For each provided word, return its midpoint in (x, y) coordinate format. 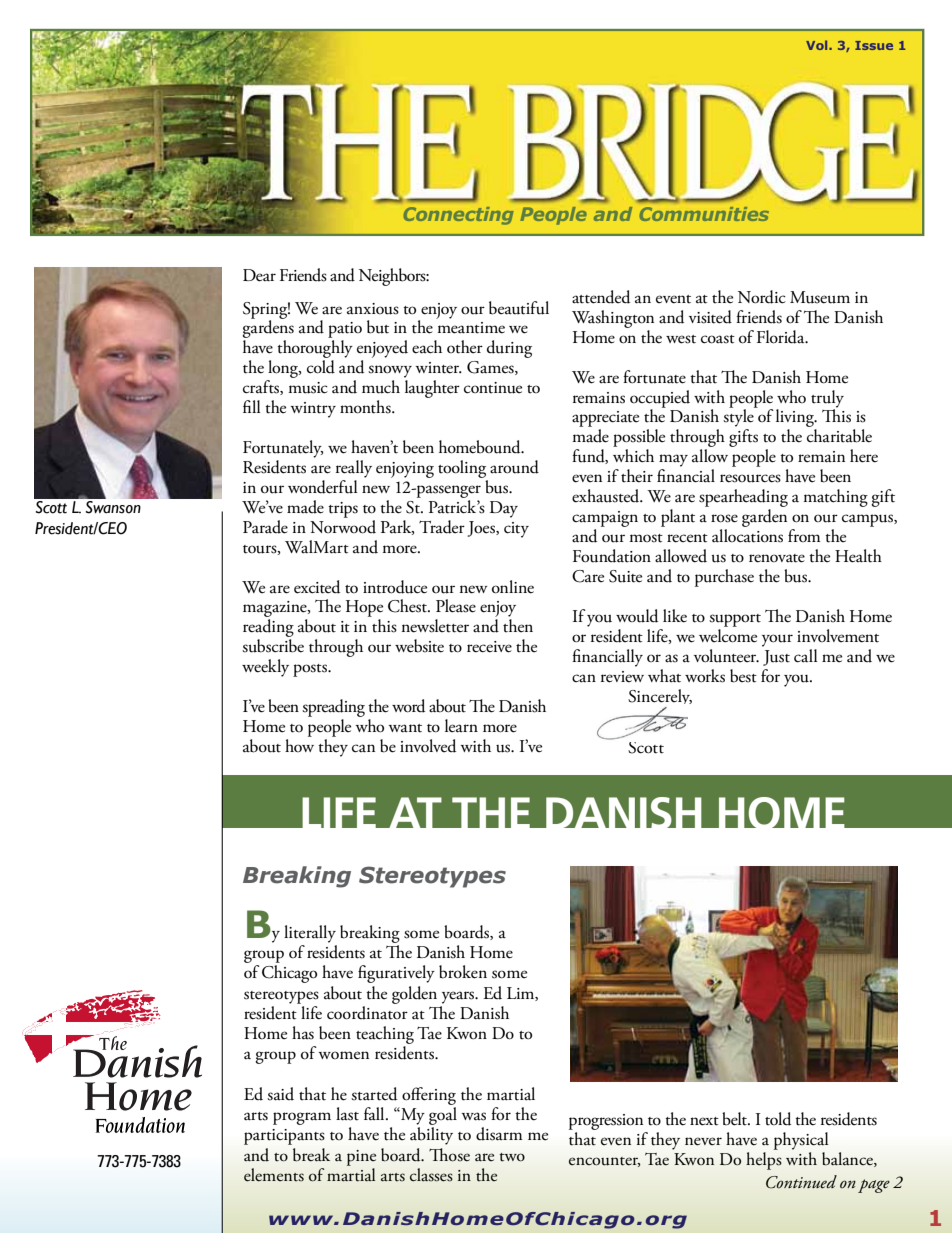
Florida (782, 337)
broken (463, 972)
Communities (704, 214)
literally (310, 934)
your (777, 640)
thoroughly (315, 350)
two (512, 1157)
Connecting (458, 216)
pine (361, 1158)
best (743, 676)
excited (317, 587)
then (518, 626)
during (509, 349)
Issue (874, 45)
